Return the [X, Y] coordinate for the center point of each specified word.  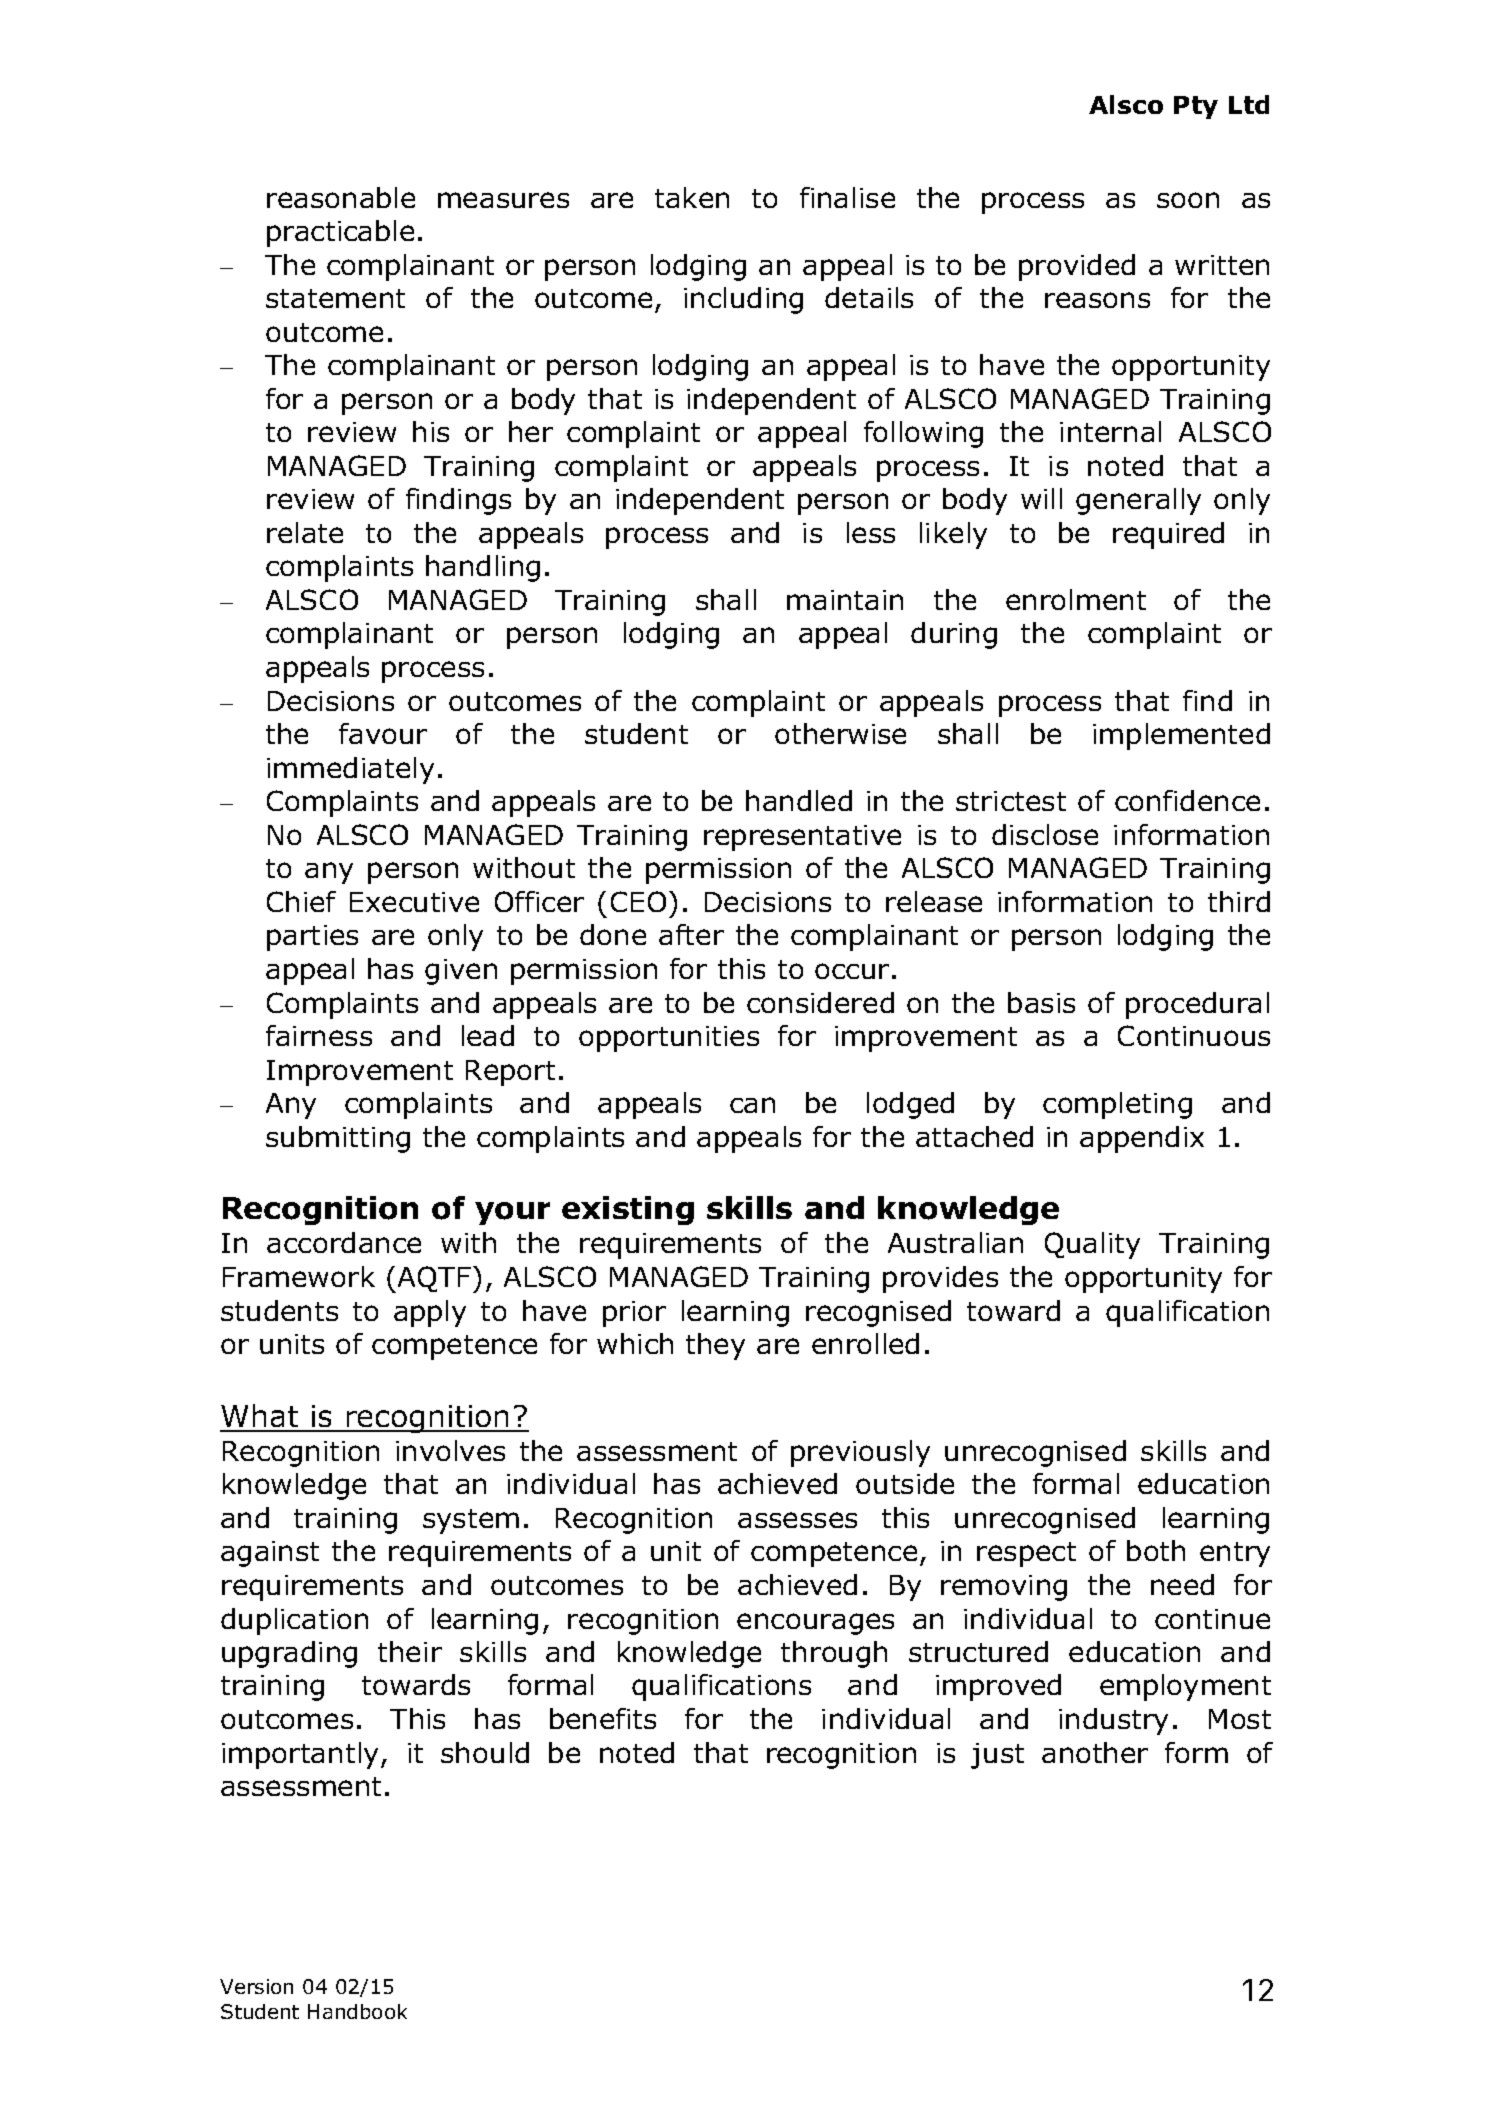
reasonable [341, 197]
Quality [1092, 1245]
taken [692, 197]
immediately [350, 770]
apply [430, 1313]
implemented [1181, 736]
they [715, 1346]
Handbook [357, 2011]
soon [1188, 200]
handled [799, 800]
